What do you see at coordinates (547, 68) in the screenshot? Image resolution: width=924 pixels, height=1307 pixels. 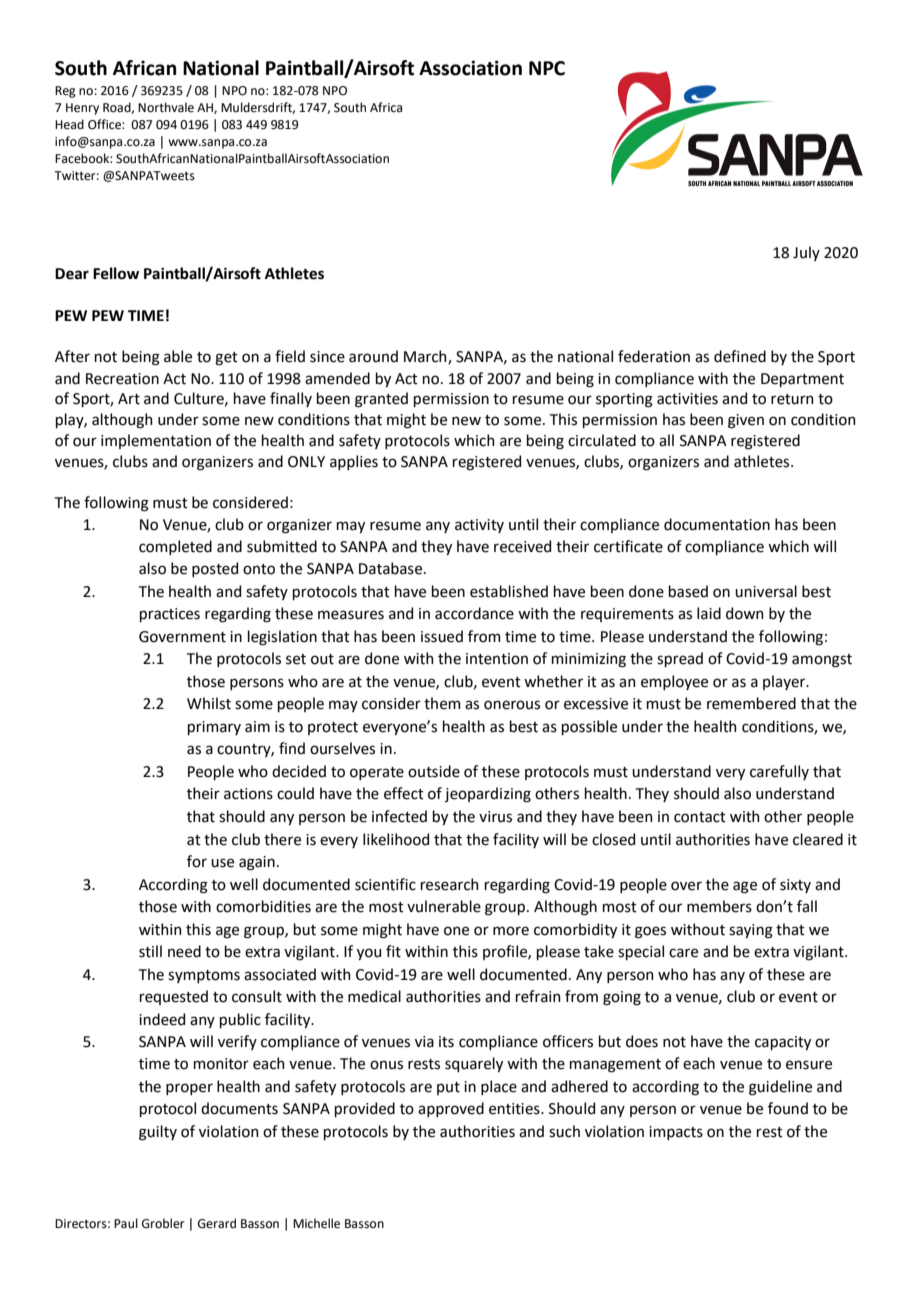 I see `NPC` at bounding box center [547, 68].
